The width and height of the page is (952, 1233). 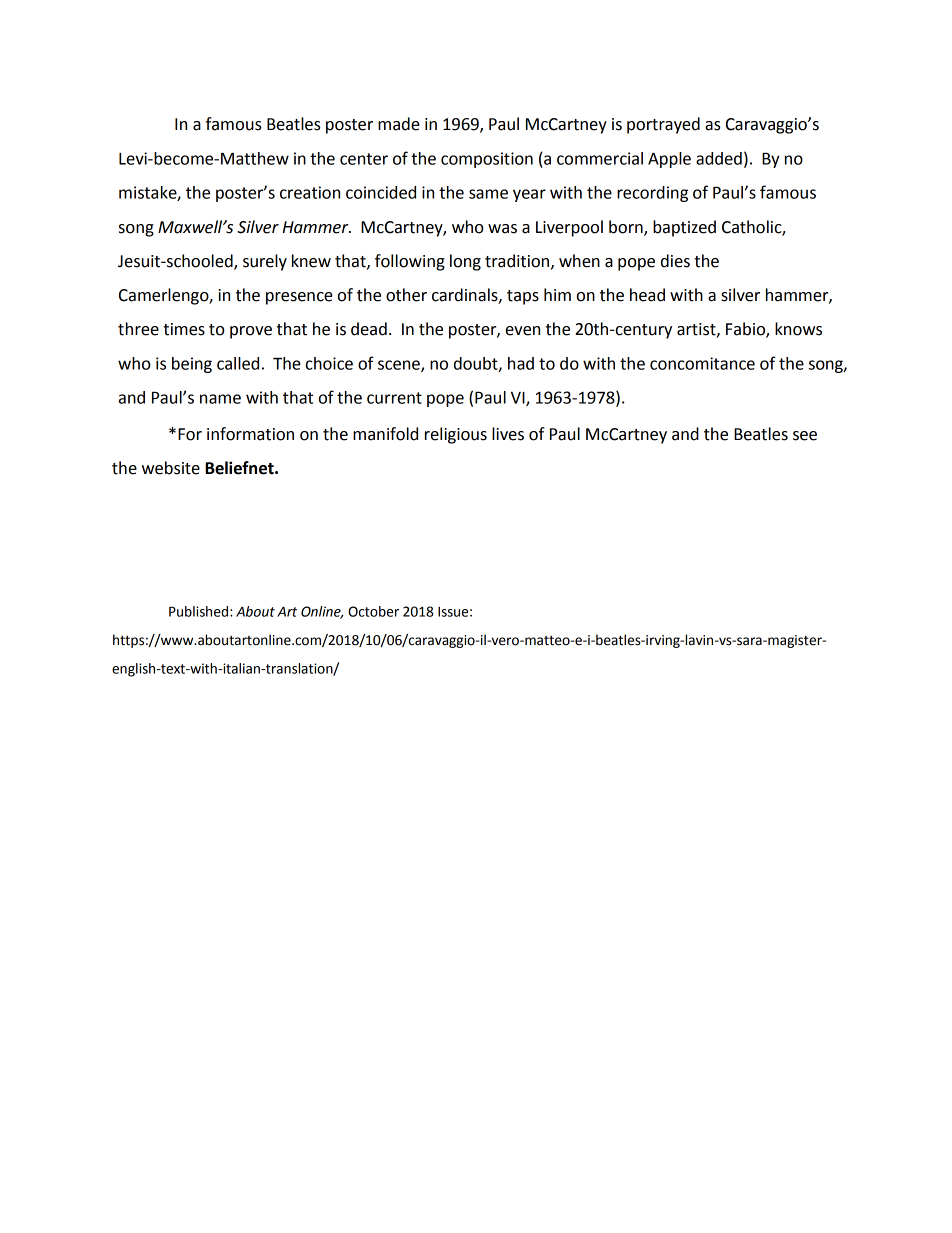 What do you see at coordinates (265, 262) in the page?
I see `surely` at bounding box center [265, 262].
